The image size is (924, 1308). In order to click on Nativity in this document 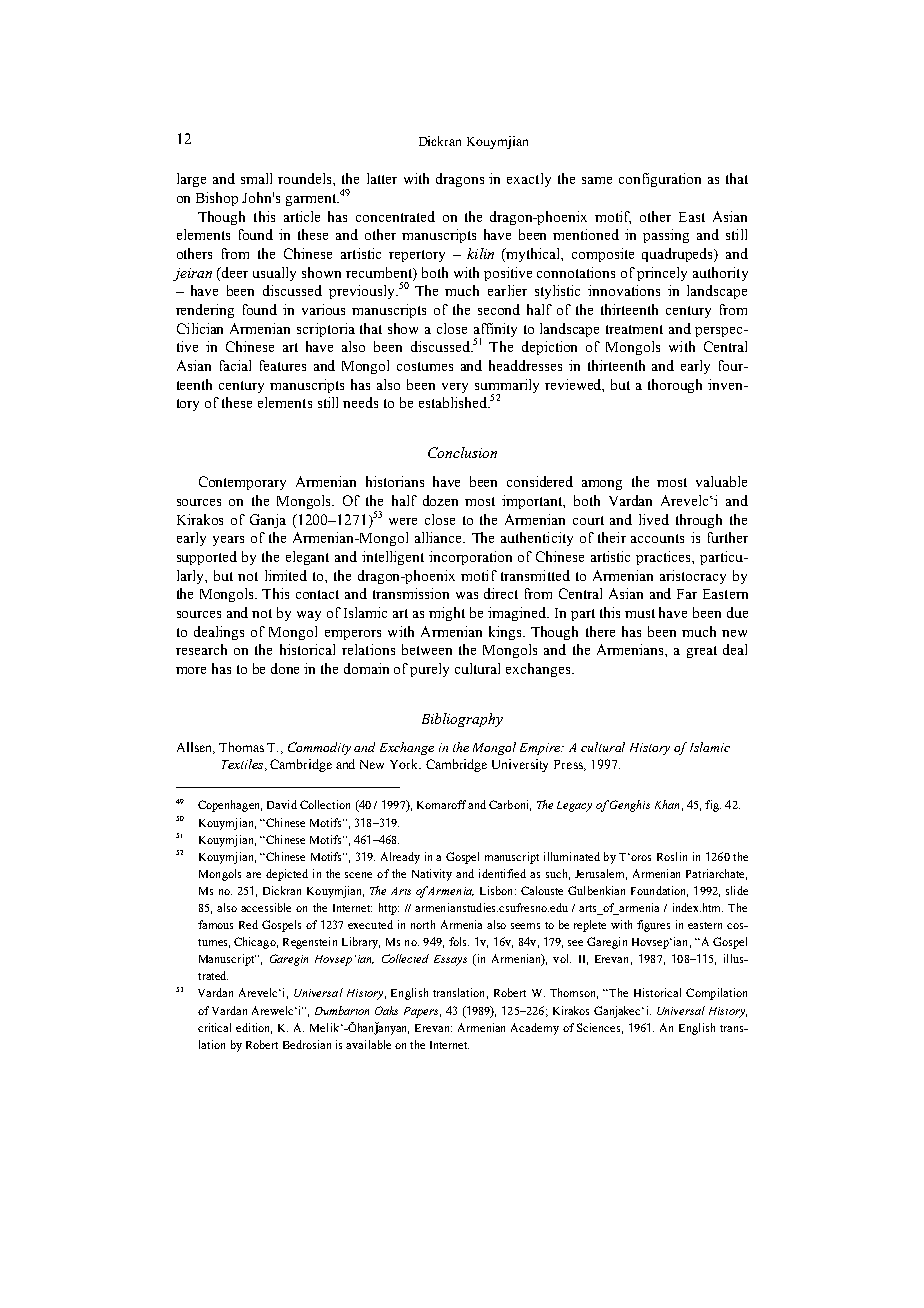, I will do `click(432, 875)`.
